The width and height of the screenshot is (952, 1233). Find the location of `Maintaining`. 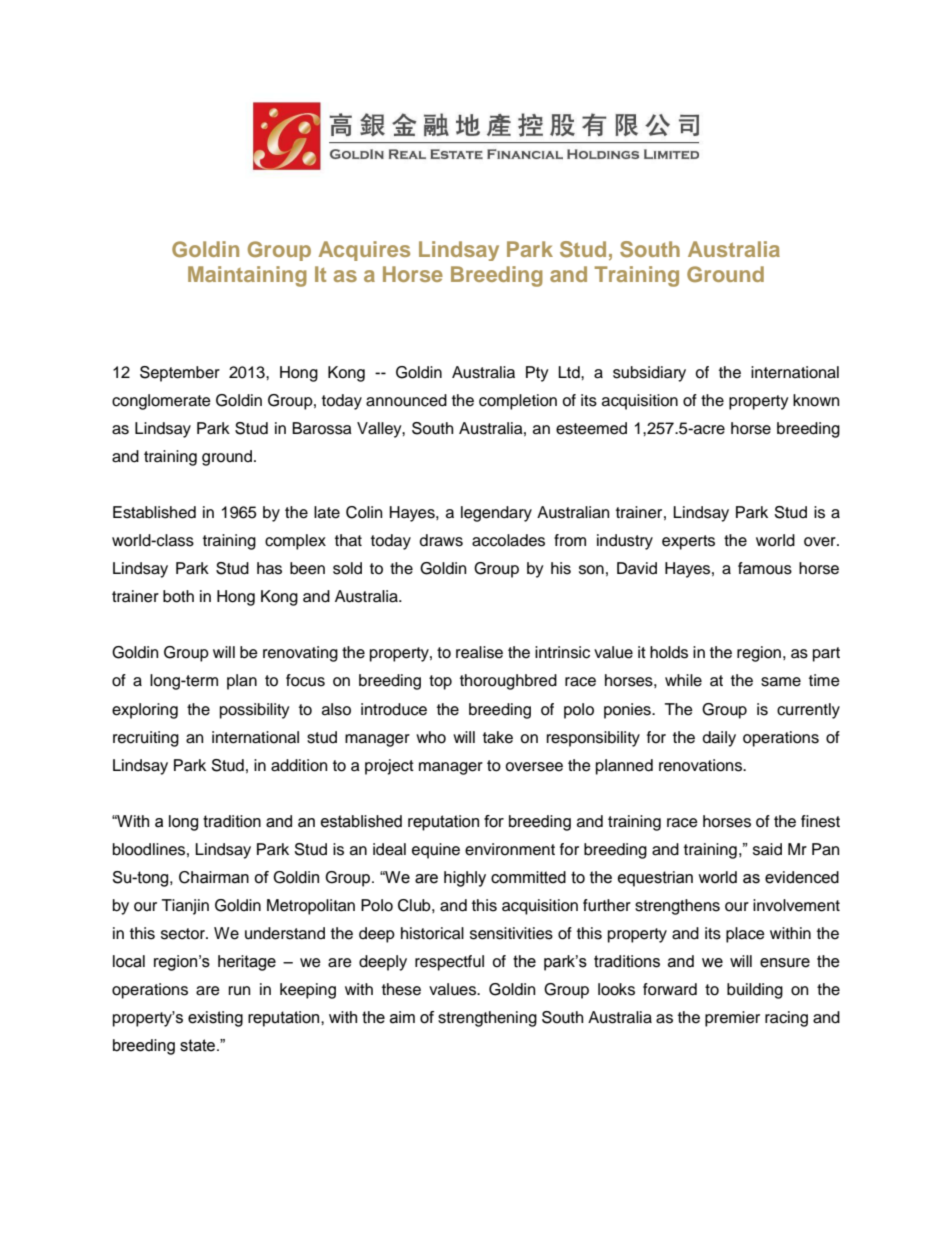

Maintaining is located at coordinates (247, 276).
